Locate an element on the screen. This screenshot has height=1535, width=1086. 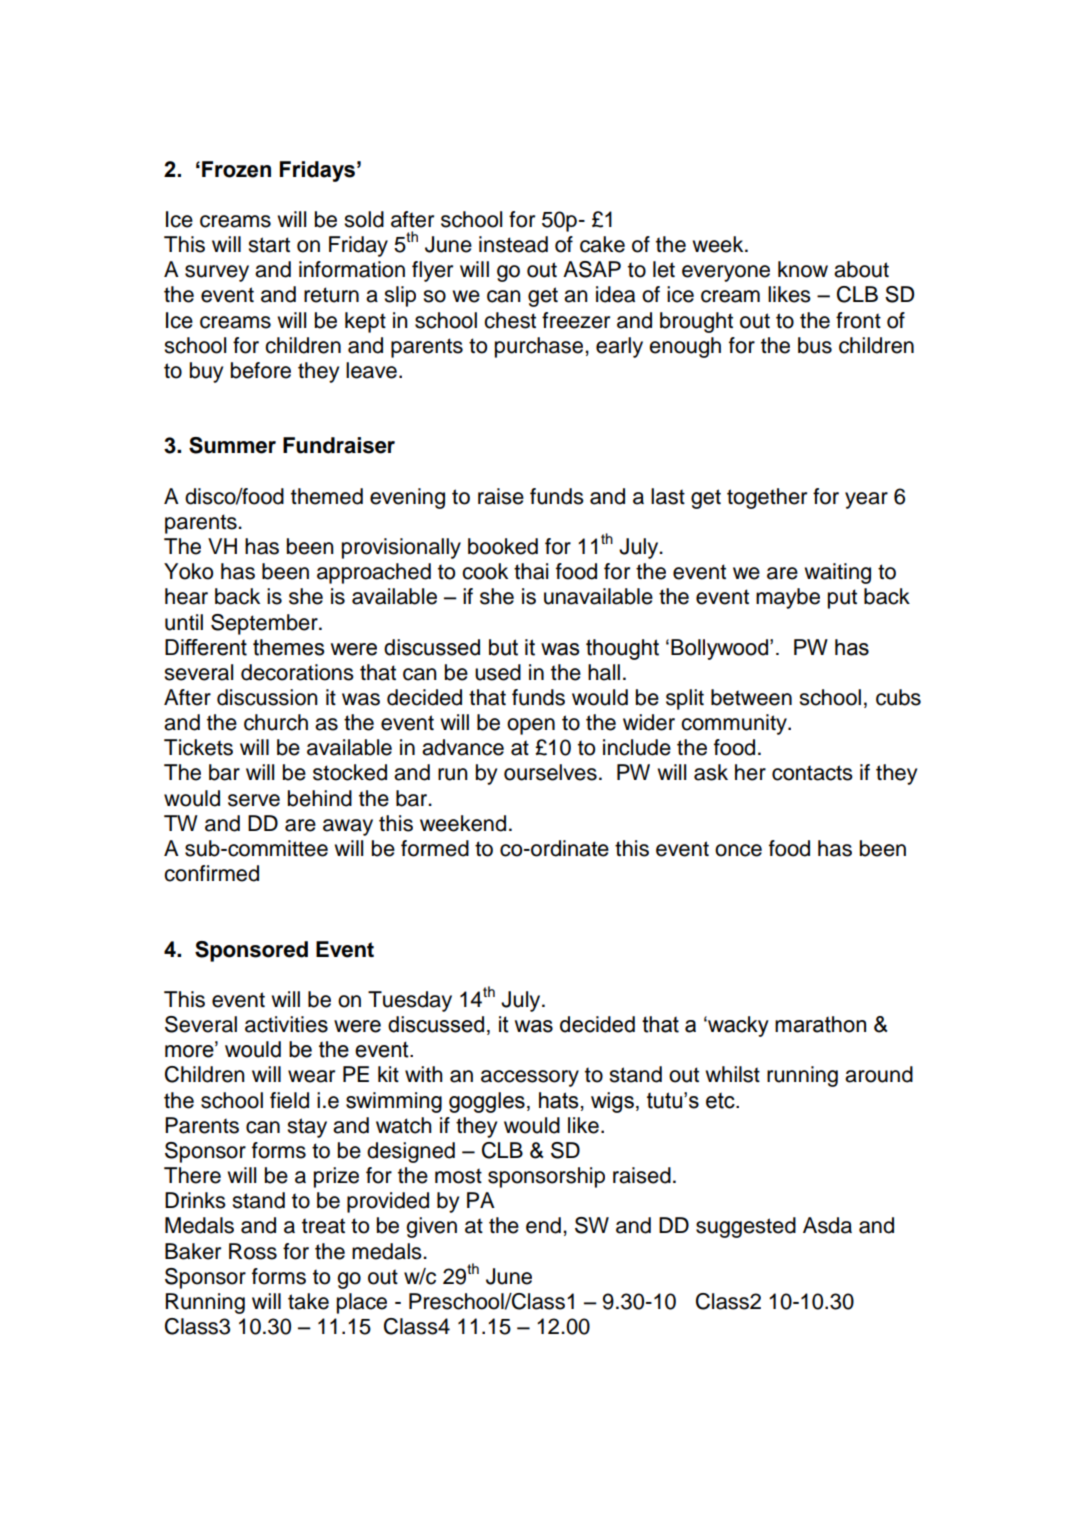
together is located at coordinates (767, 498).
